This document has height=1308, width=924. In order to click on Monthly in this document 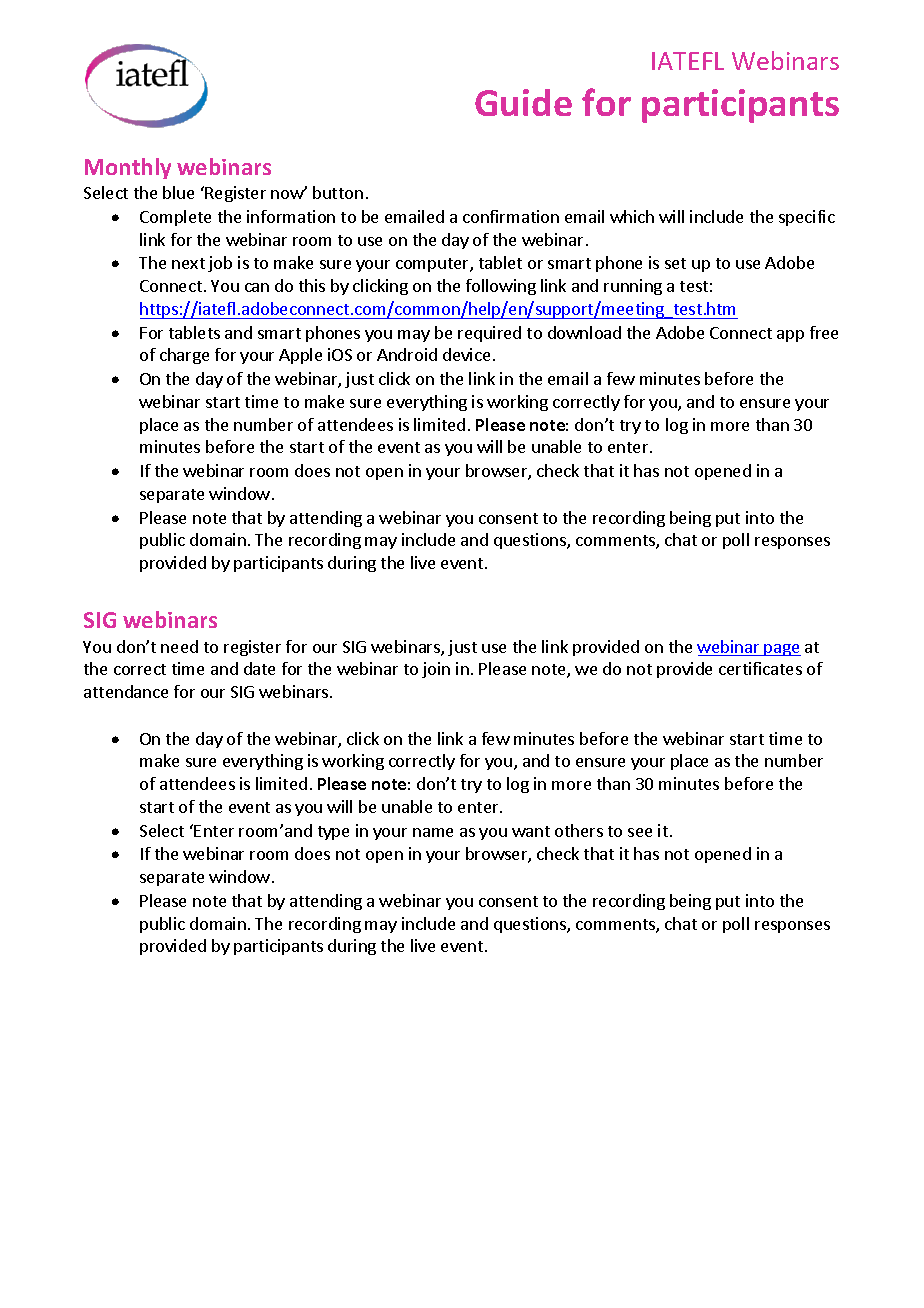, I will do `click(128, 168)`.
